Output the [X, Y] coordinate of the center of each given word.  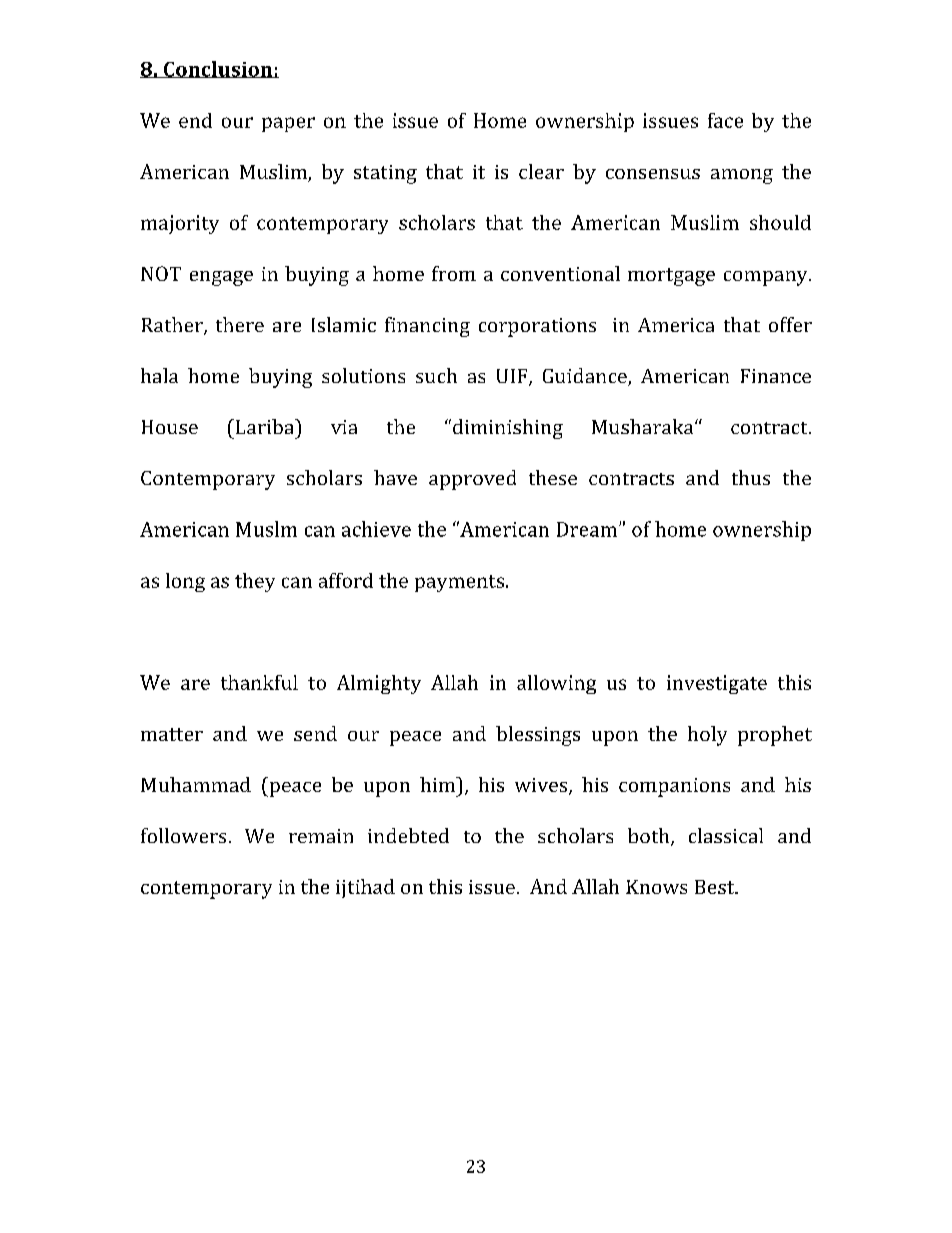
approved [472, 480]
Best [716, 887]
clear [541, 171]
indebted [408, 835]
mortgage [671, 277]
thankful [259, 682]
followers [183, 835]
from [454, 273]
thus [751, 477]
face [725, 120]
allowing [556, 684]
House [170, 427]
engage [221, 278]
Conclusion [218, 69]
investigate [717, 684]
